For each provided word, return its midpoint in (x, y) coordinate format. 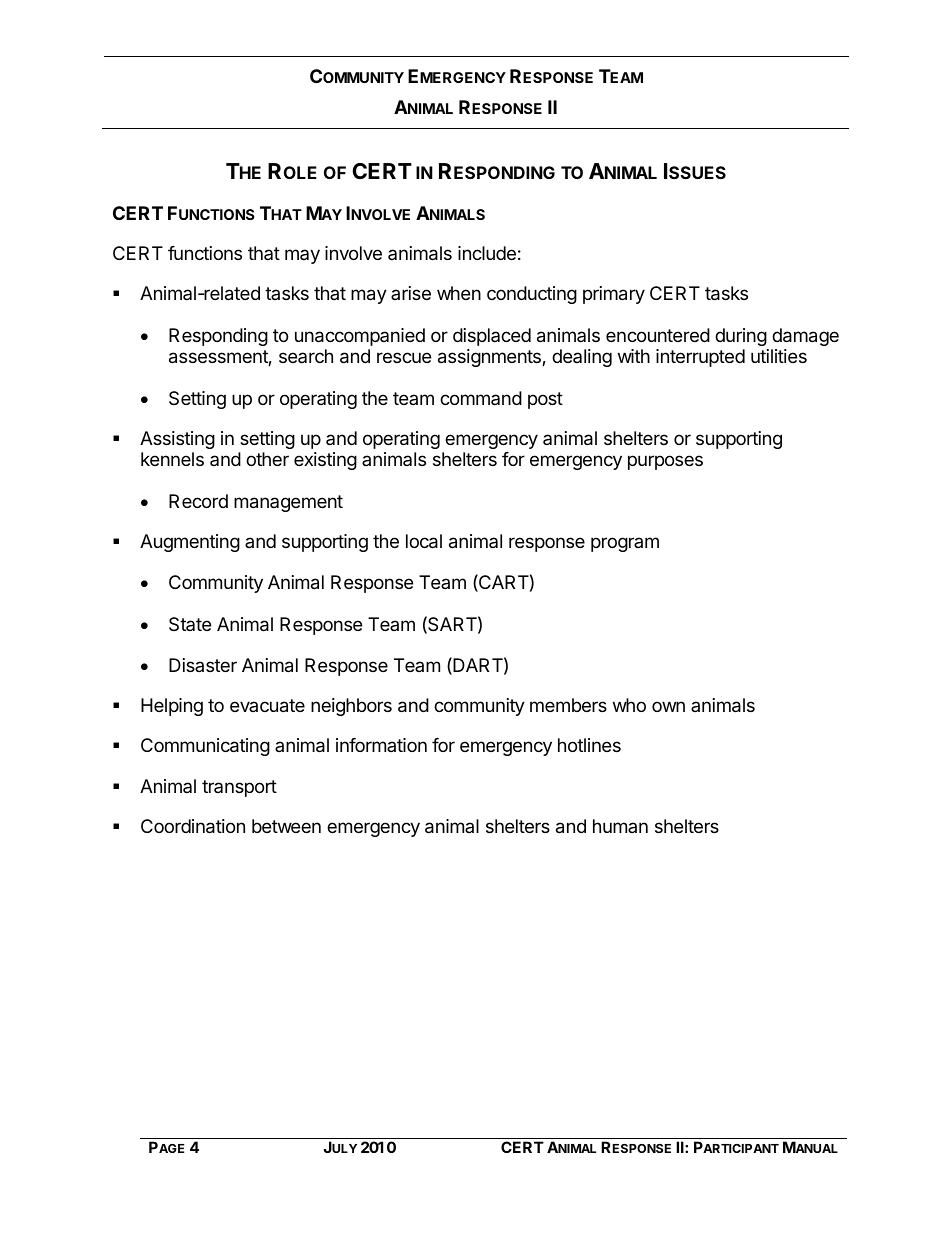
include (487, 253)
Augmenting (190, 543)
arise (411, 293)
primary (614, 295)
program (625, 544)
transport (239, 788)
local (424, 541)
